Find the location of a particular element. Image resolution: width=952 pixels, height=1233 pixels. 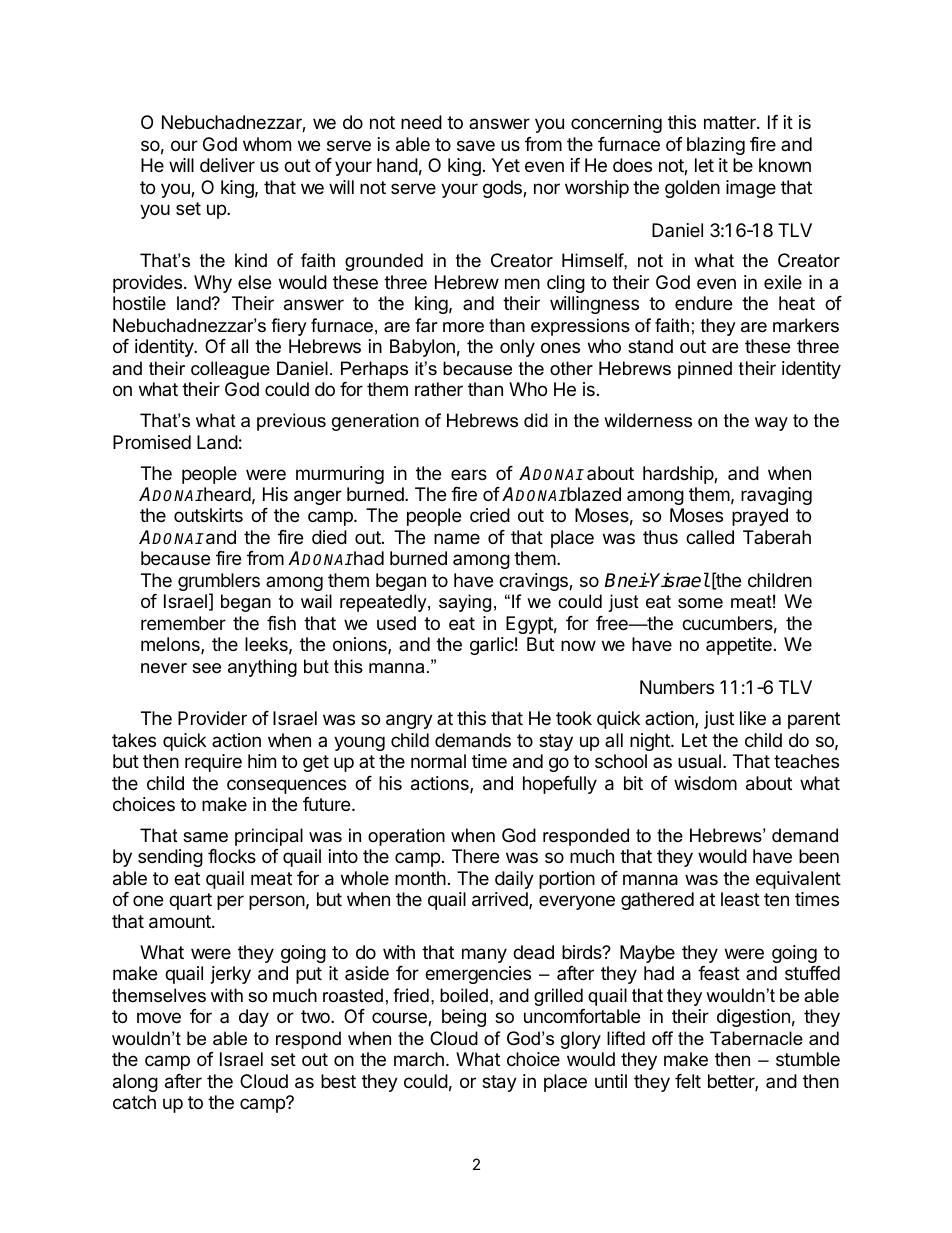

remember is located at coordinates (183, 623).
